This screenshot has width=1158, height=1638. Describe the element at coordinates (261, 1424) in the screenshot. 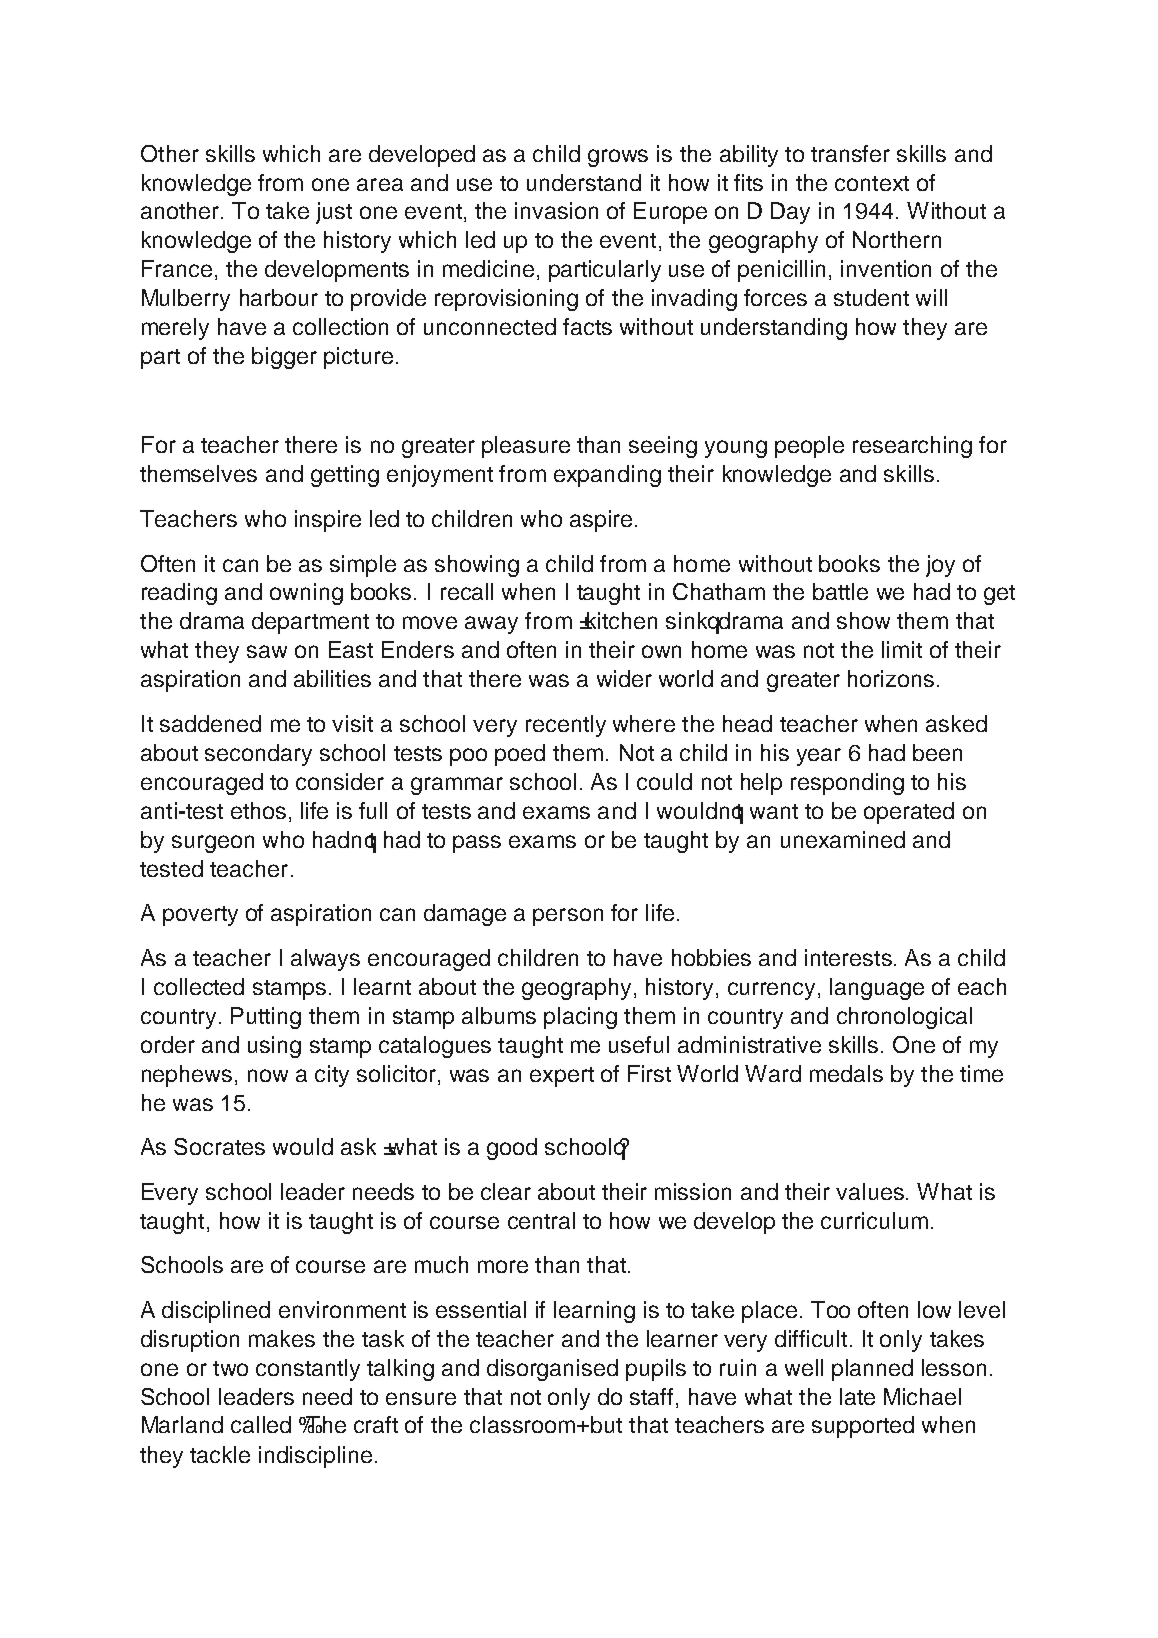

I see `called` at that location.
